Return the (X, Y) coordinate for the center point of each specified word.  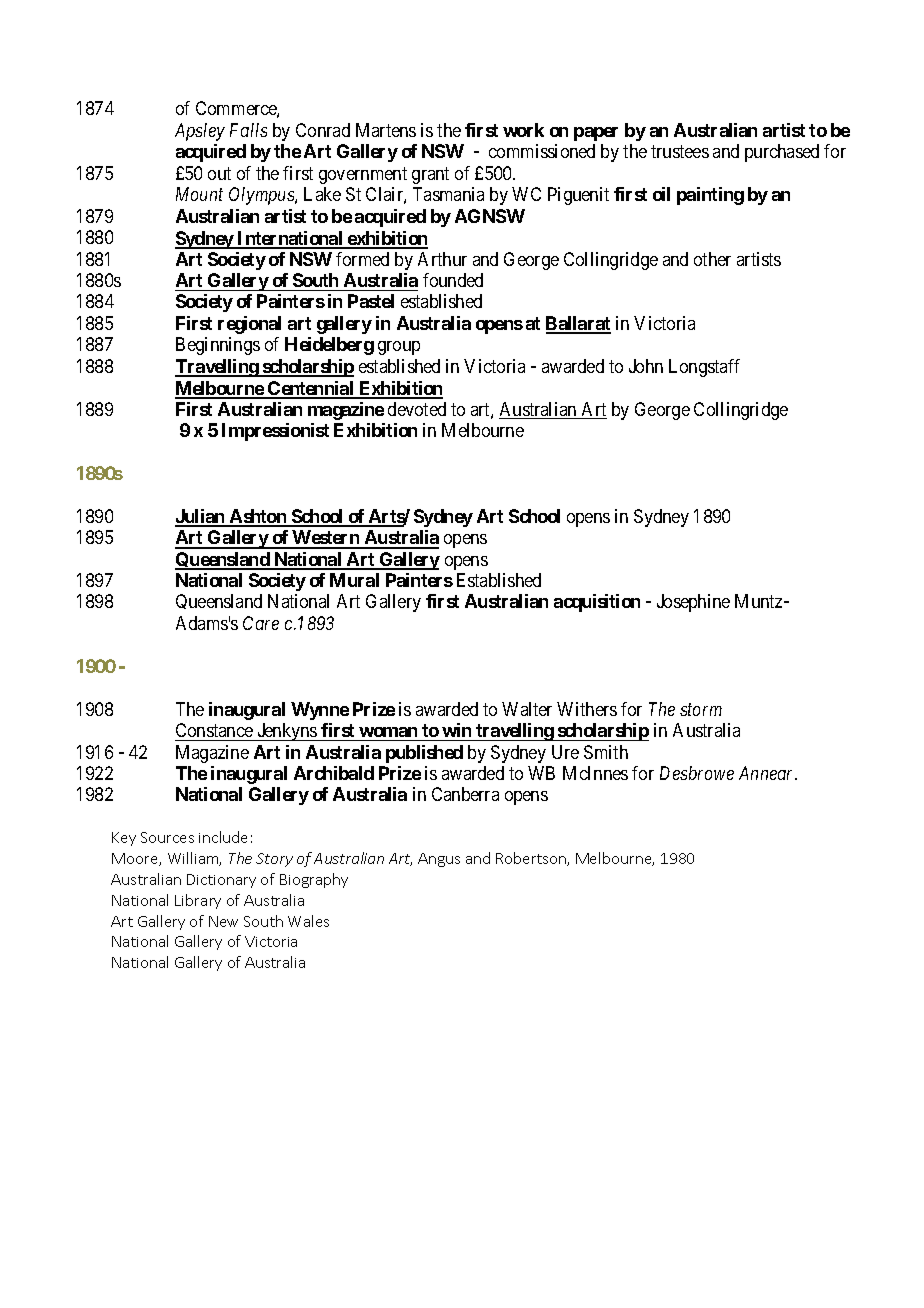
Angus (439, 860)
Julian (201, 517)
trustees (680, 152)
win (456, 730)
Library (198, 901)
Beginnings (218, 346)
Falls (248, 130)
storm (701, 710)
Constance (214, 730)
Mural (354, 580)
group (399, 348)
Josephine (693, 603)
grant (430, 175)
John (646, 366)
